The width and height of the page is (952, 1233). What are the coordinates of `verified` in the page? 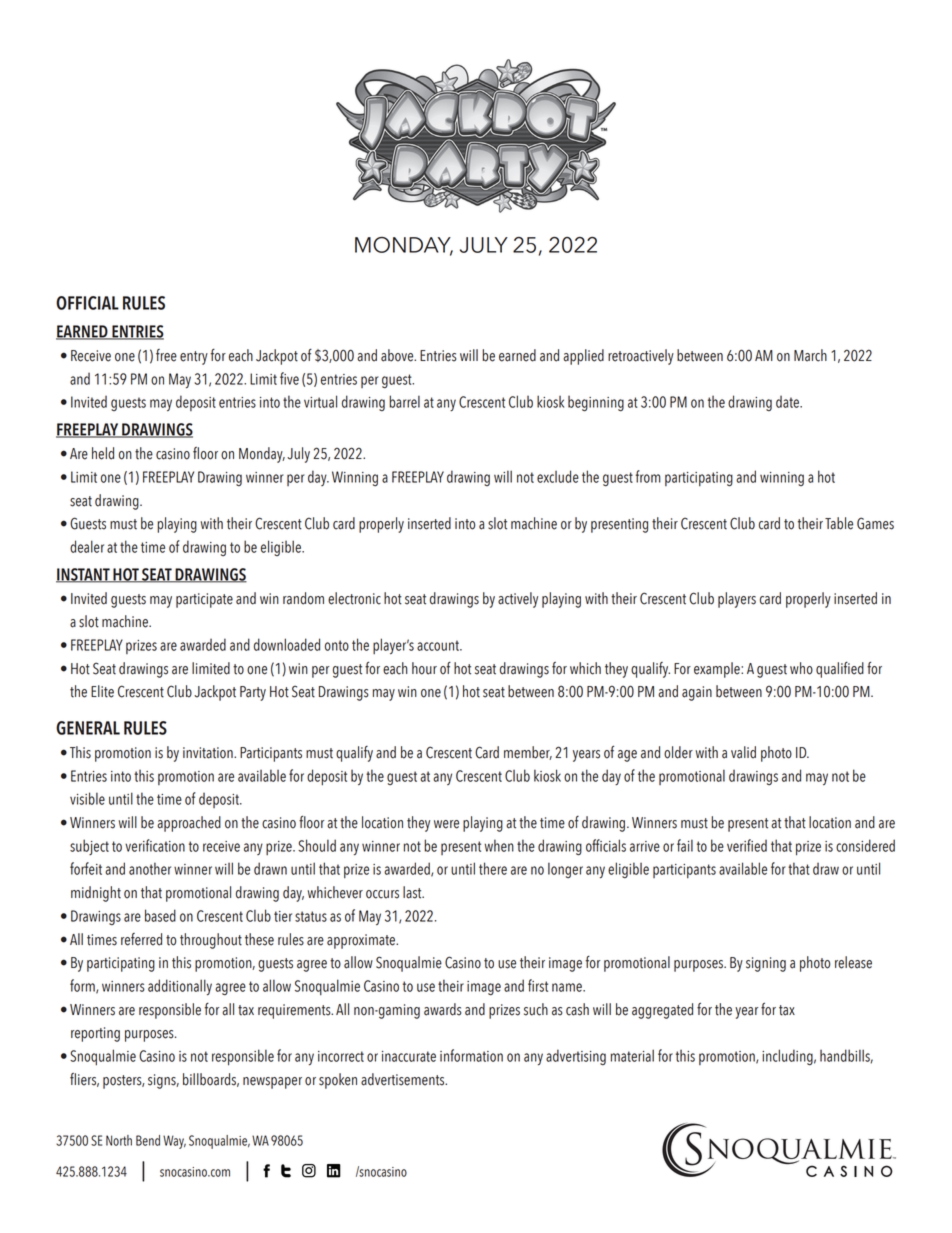 It's located at (747, 845).
